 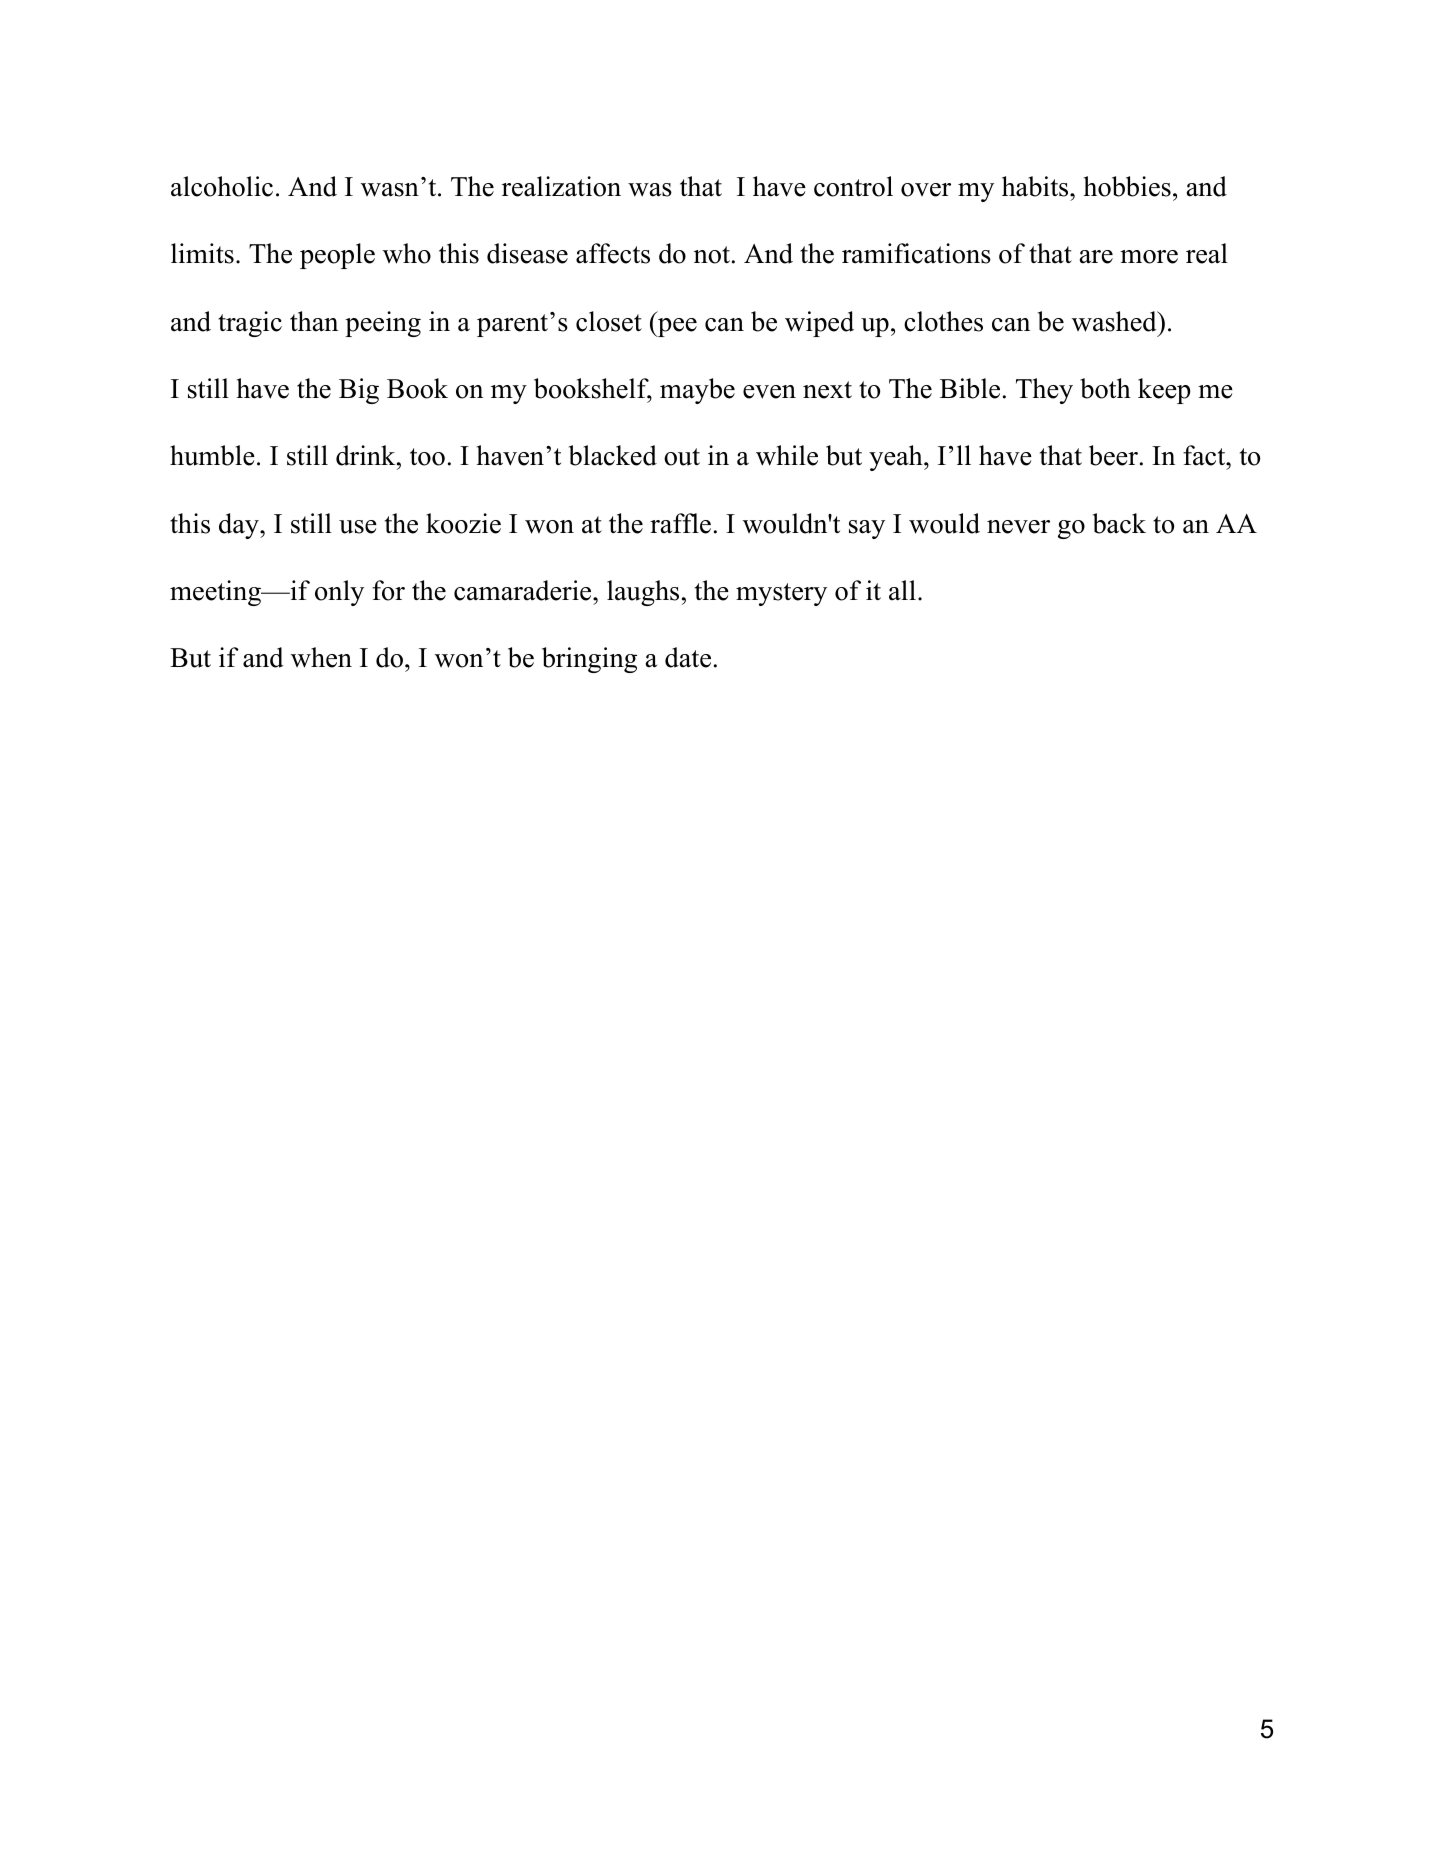 I want to click on Big, so click(x=359, y=391).
